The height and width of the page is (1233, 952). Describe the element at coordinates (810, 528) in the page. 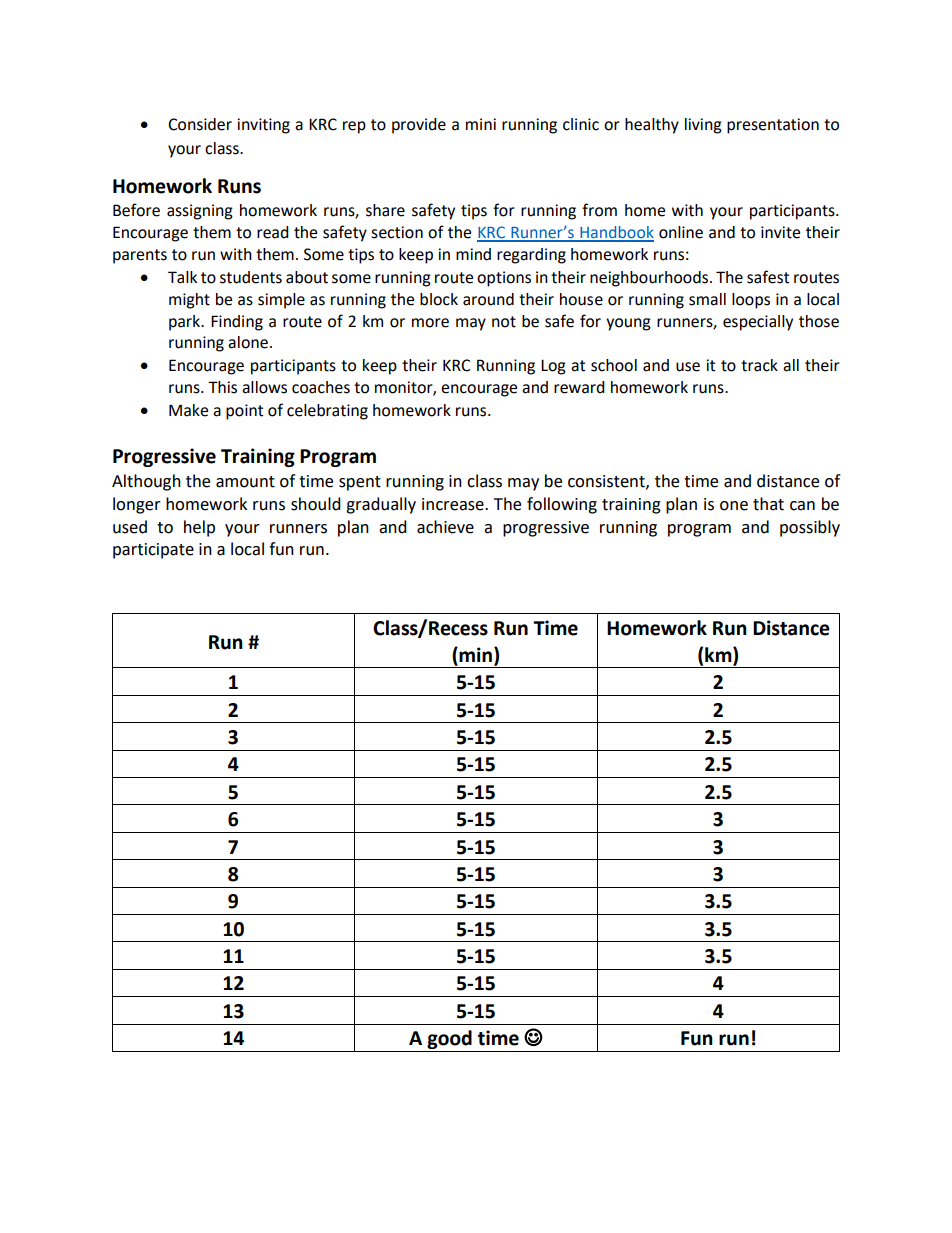

I see `possibly` at that location.
